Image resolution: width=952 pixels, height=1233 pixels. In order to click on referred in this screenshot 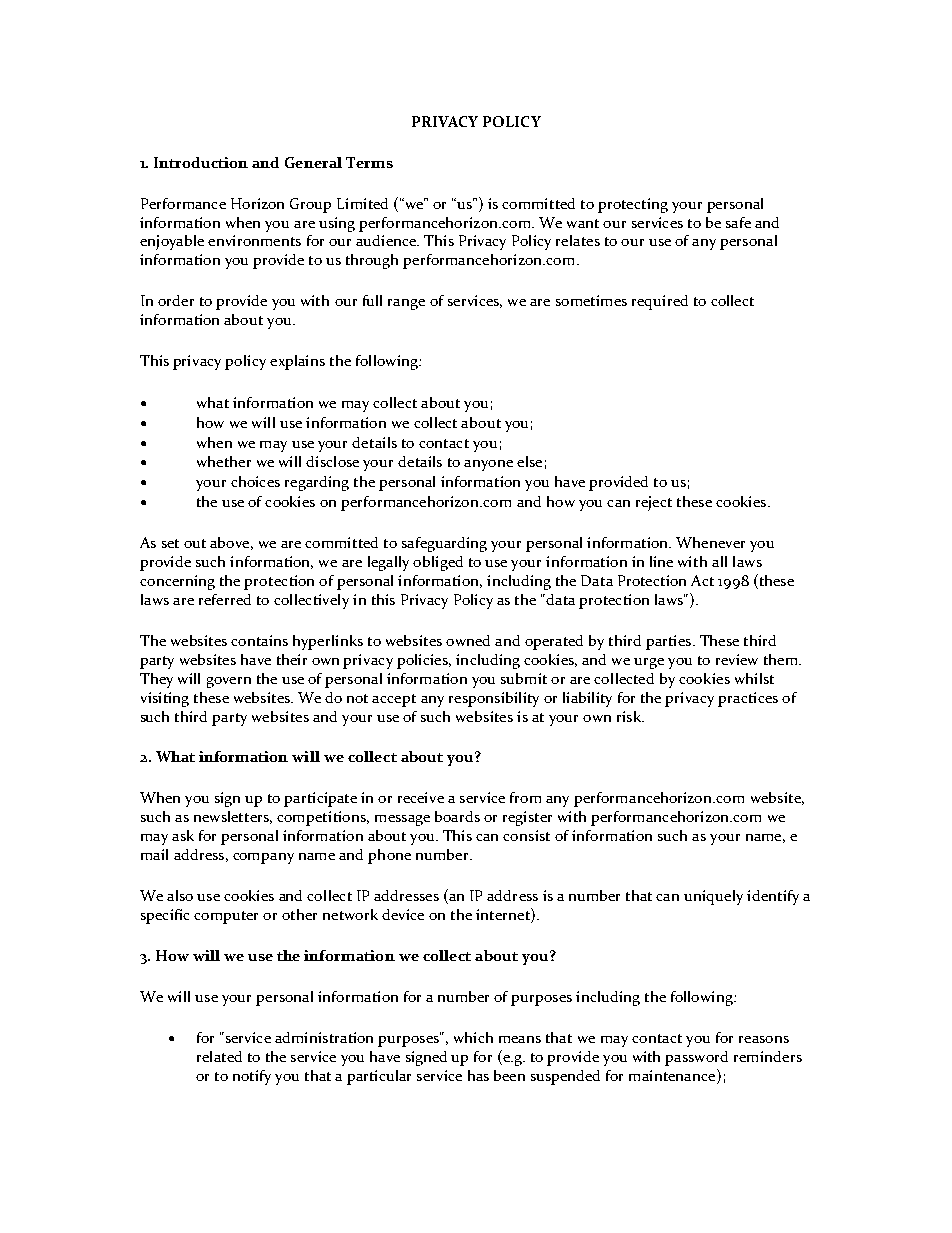, I will do `click(225, 599)`.
